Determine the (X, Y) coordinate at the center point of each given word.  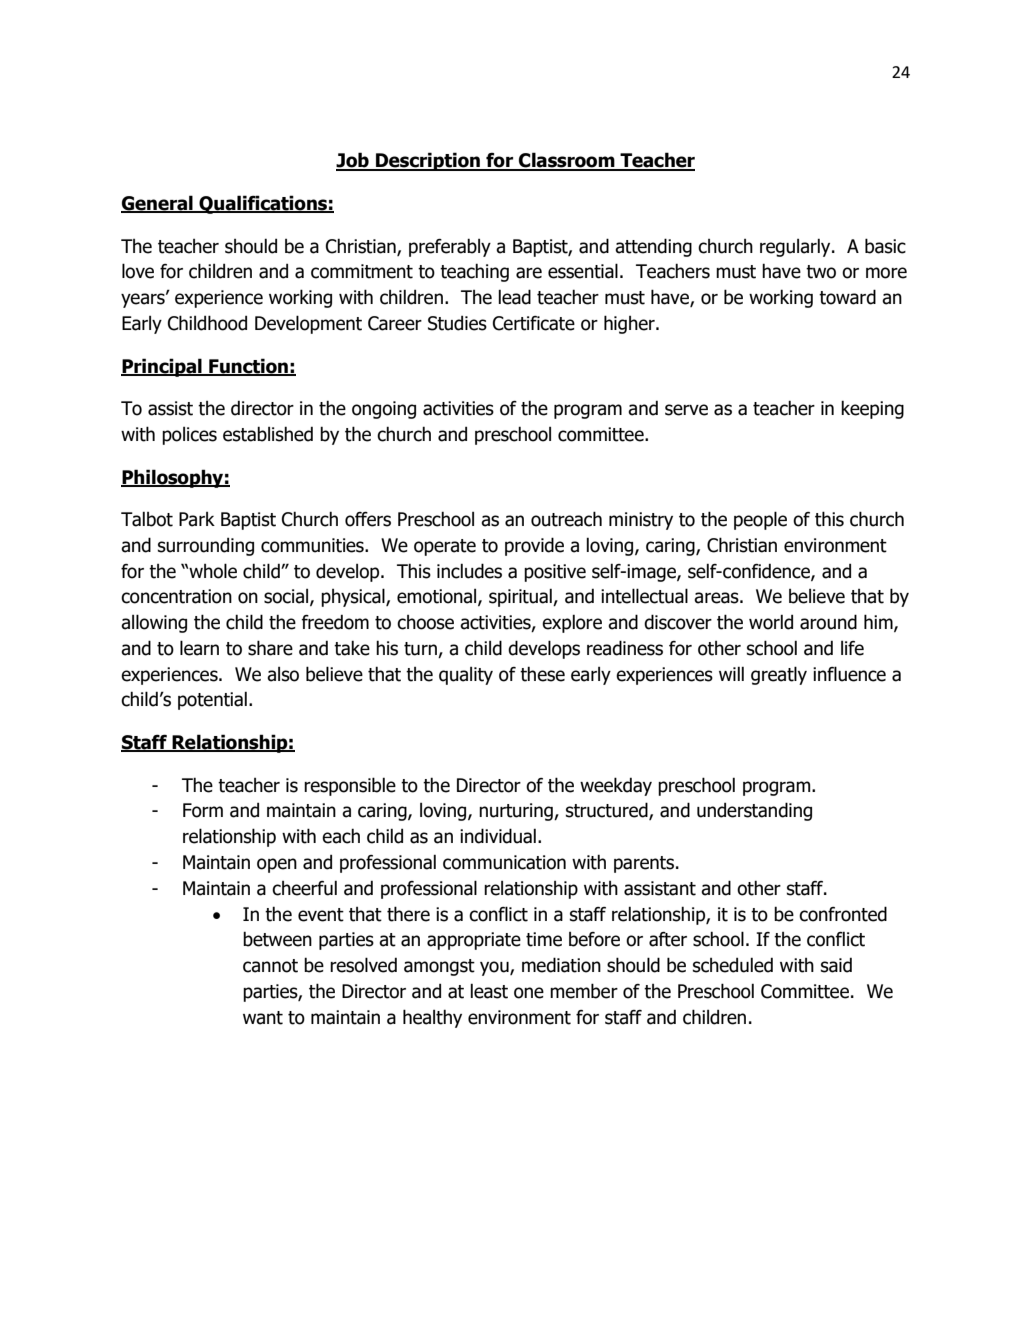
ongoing (384, 410)
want (263, 1018)
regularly (796, 247)
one (529, 993)
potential (212, 700)
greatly (779, 675)
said (836, 965)
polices (189, 436)
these (542, 674)
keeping (872, 409)
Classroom (567, 161)
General (158, 204)
